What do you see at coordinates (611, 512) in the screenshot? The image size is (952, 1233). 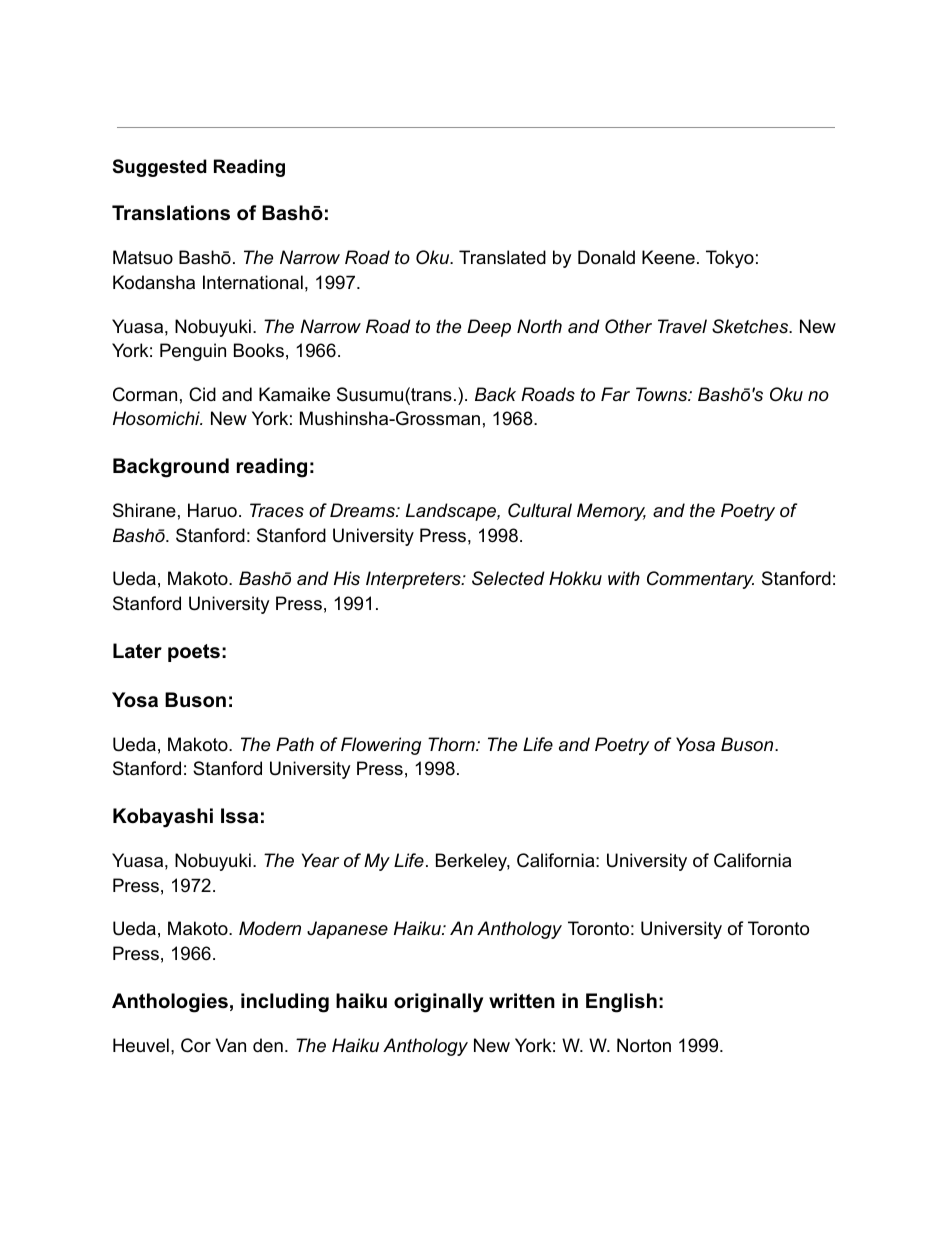 I see `Memory` at bounding box center [611, 512].
